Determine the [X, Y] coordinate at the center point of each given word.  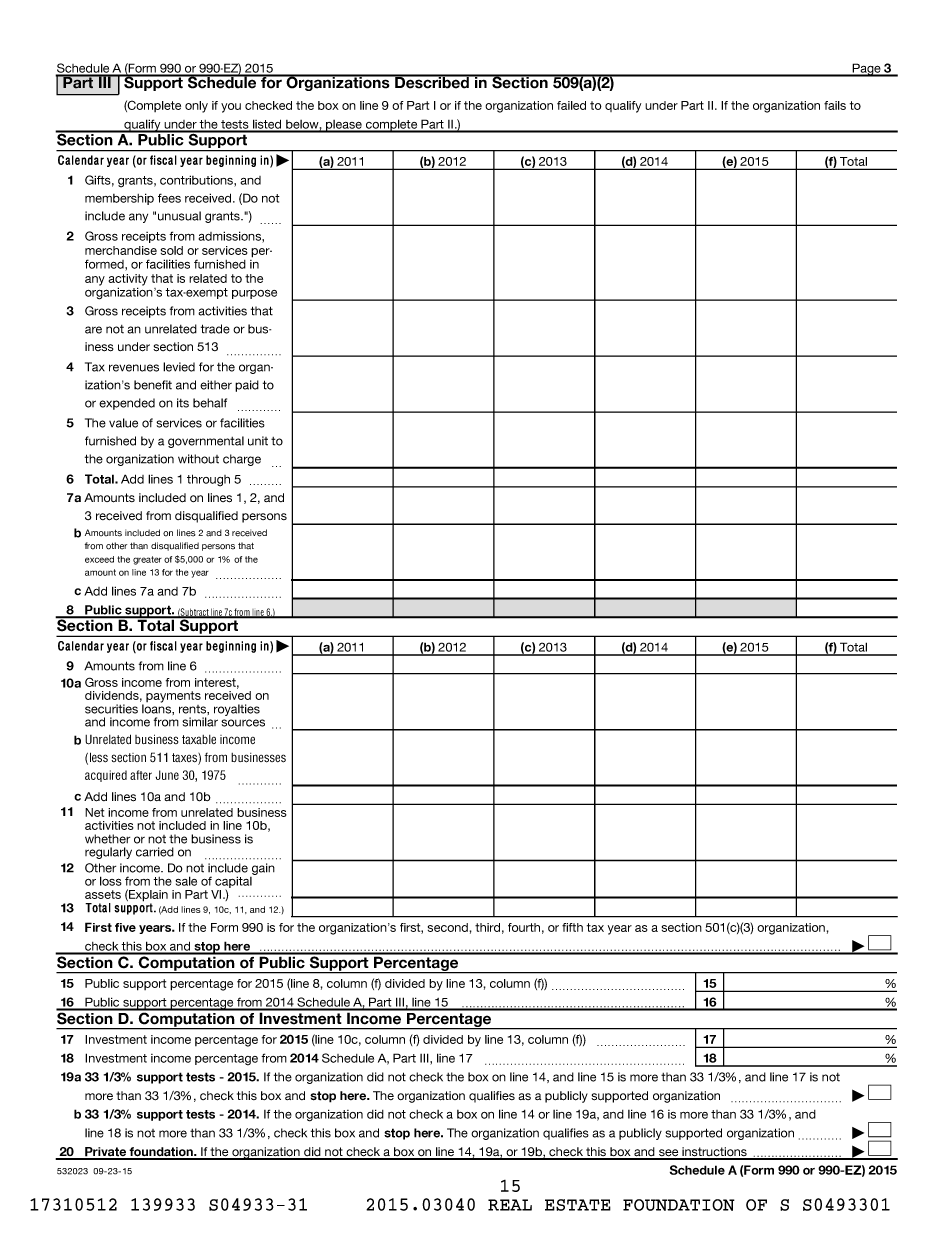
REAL [510, 1205]
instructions [714, 1153]
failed [571, 105]
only [196, 107]
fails [835, 105]
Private [105, 1153]
